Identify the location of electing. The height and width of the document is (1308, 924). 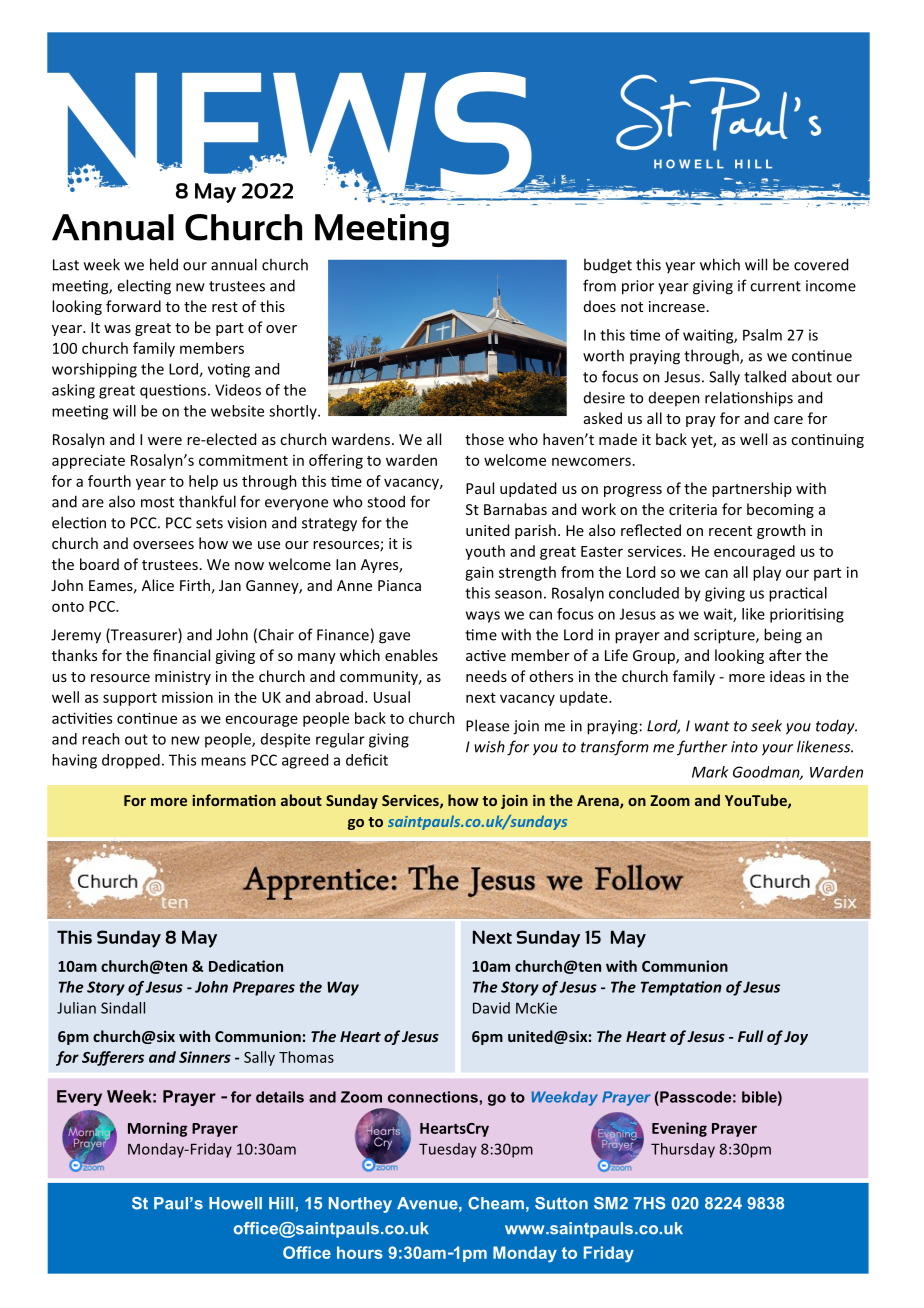
(144, 287).
